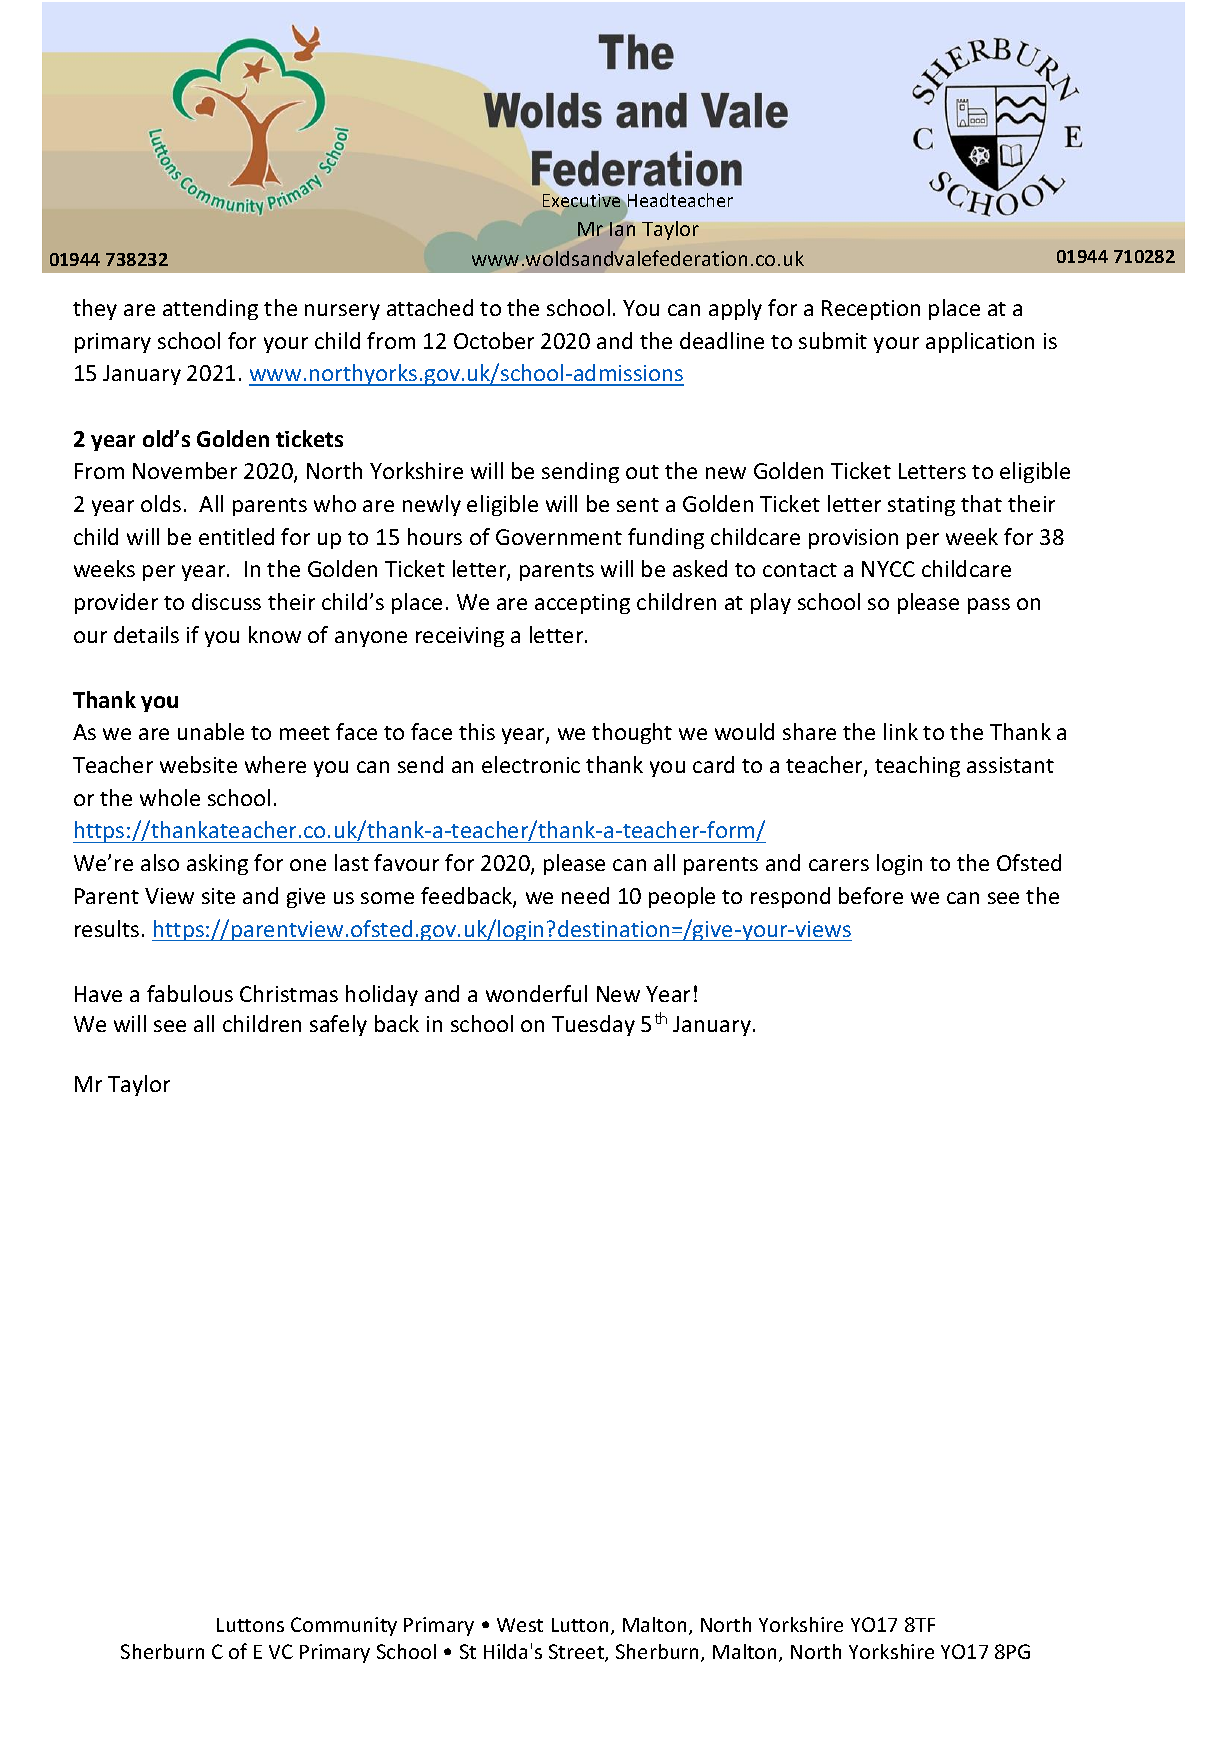  Describe the element at coordinates (344, 1626) in the screenshot. I see `Community` at that location.
